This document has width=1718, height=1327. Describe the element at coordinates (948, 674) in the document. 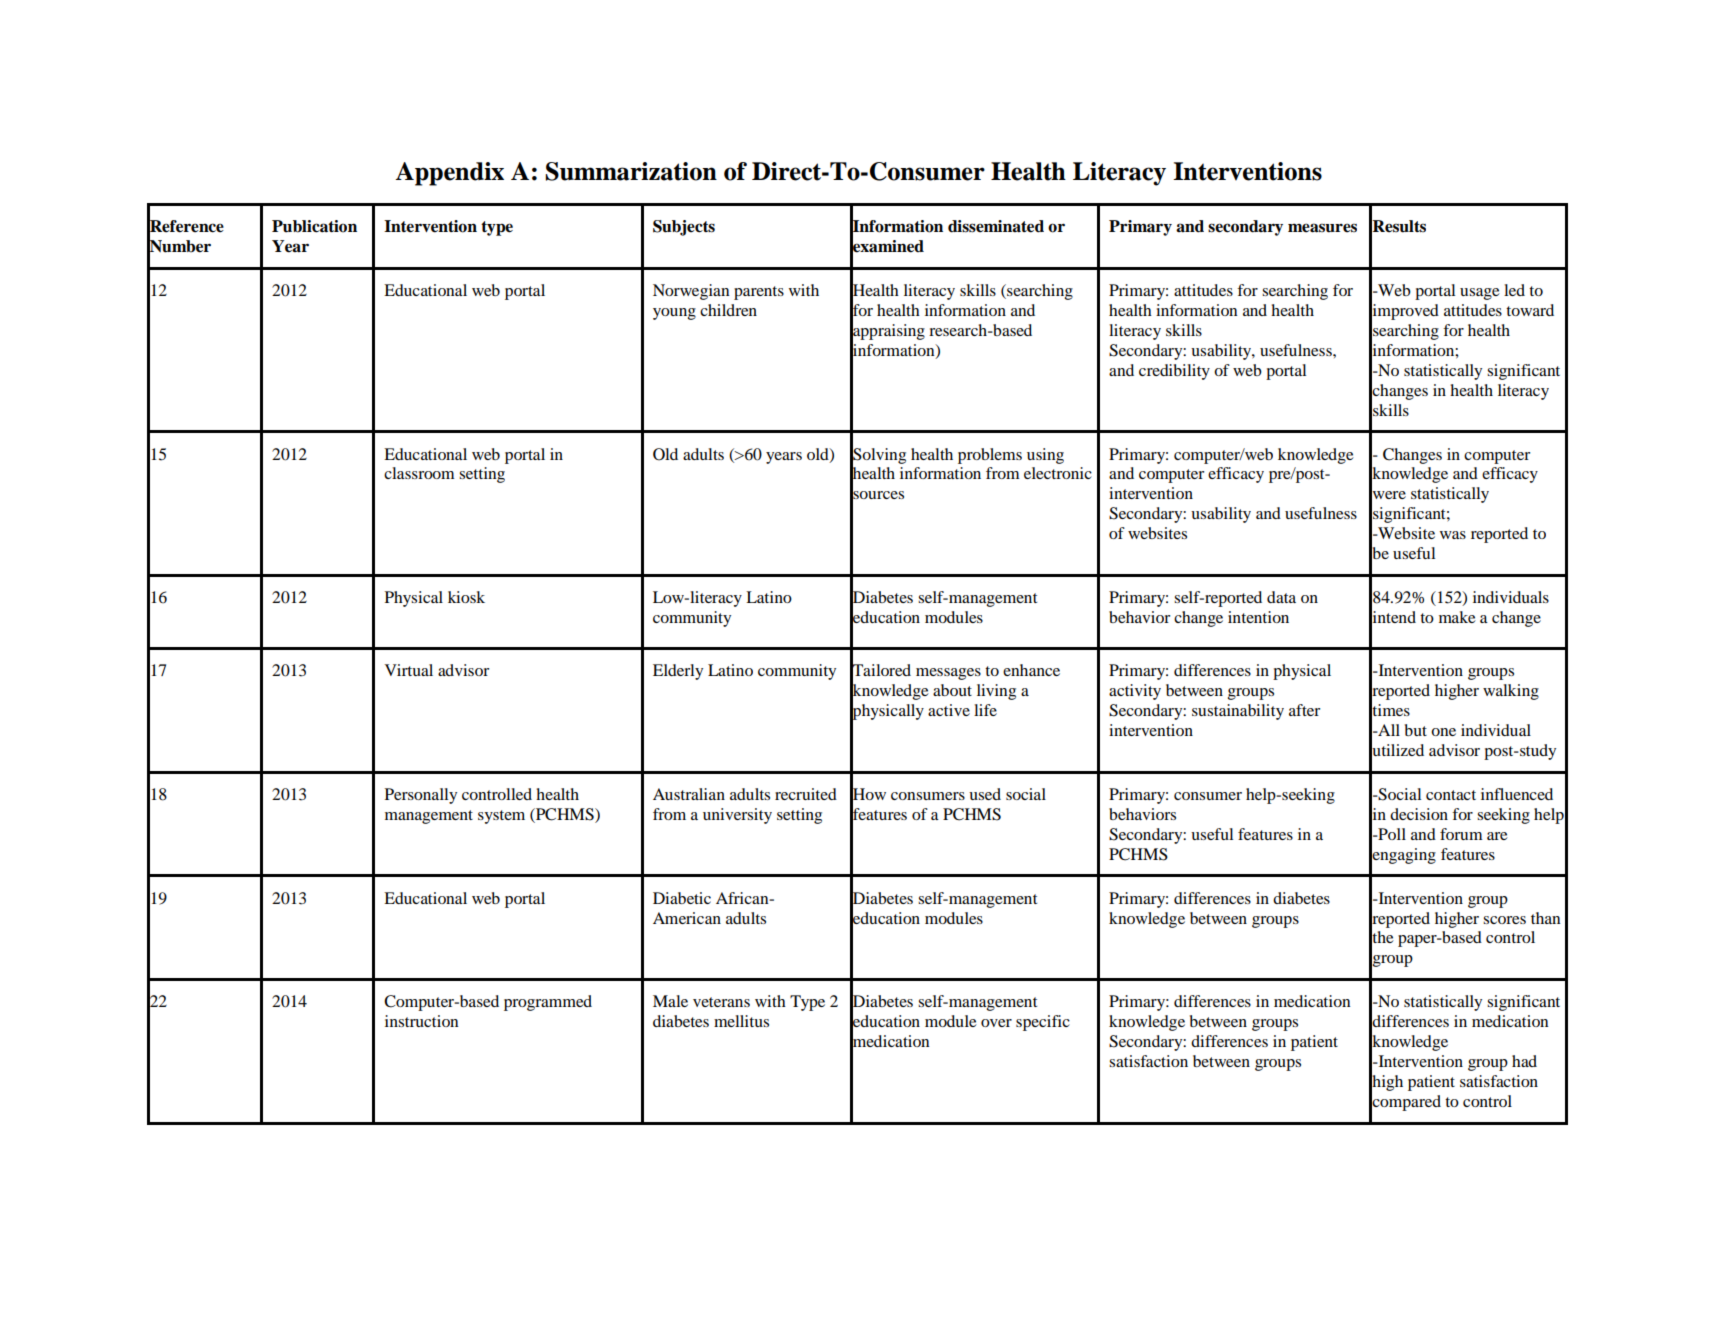

I see `messages` at that location.
